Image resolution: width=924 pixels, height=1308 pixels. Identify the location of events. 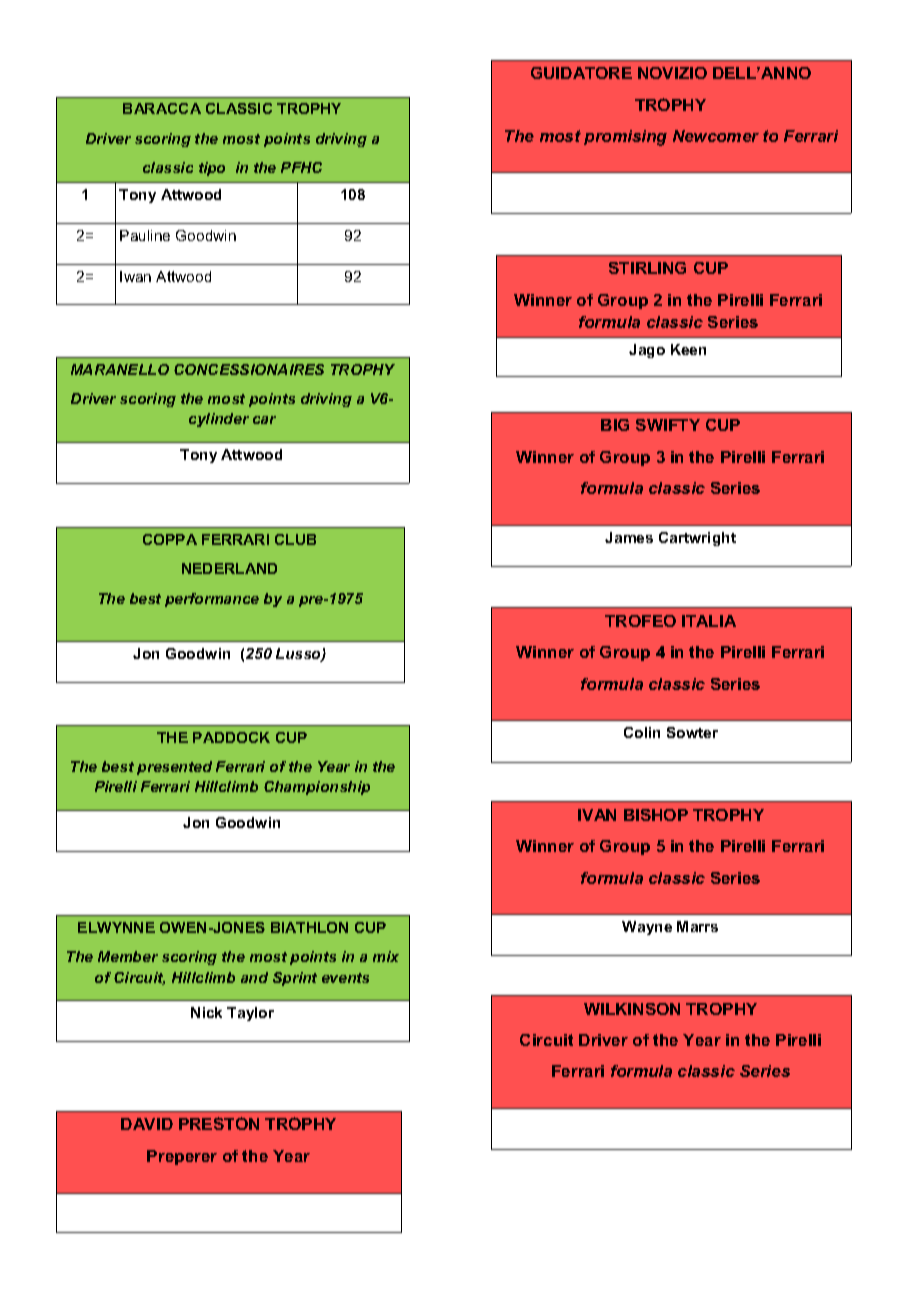
(345, 978).
